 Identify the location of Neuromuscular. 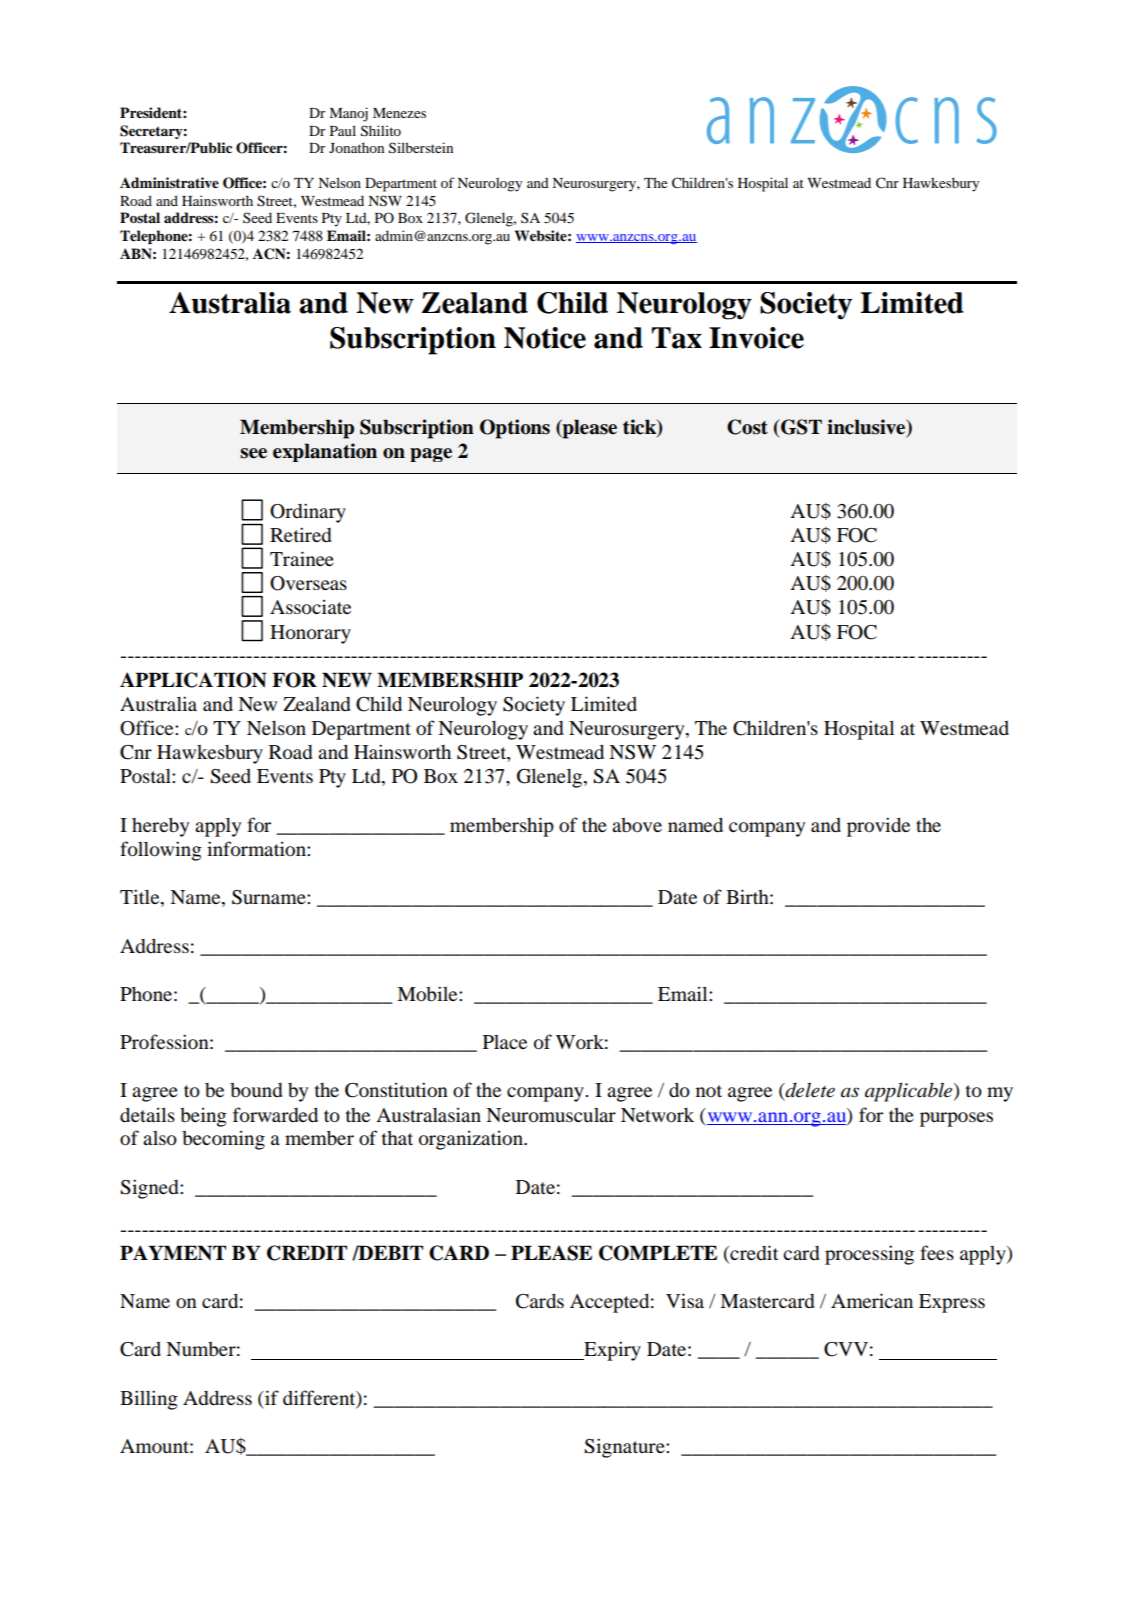
(551, 1115).
